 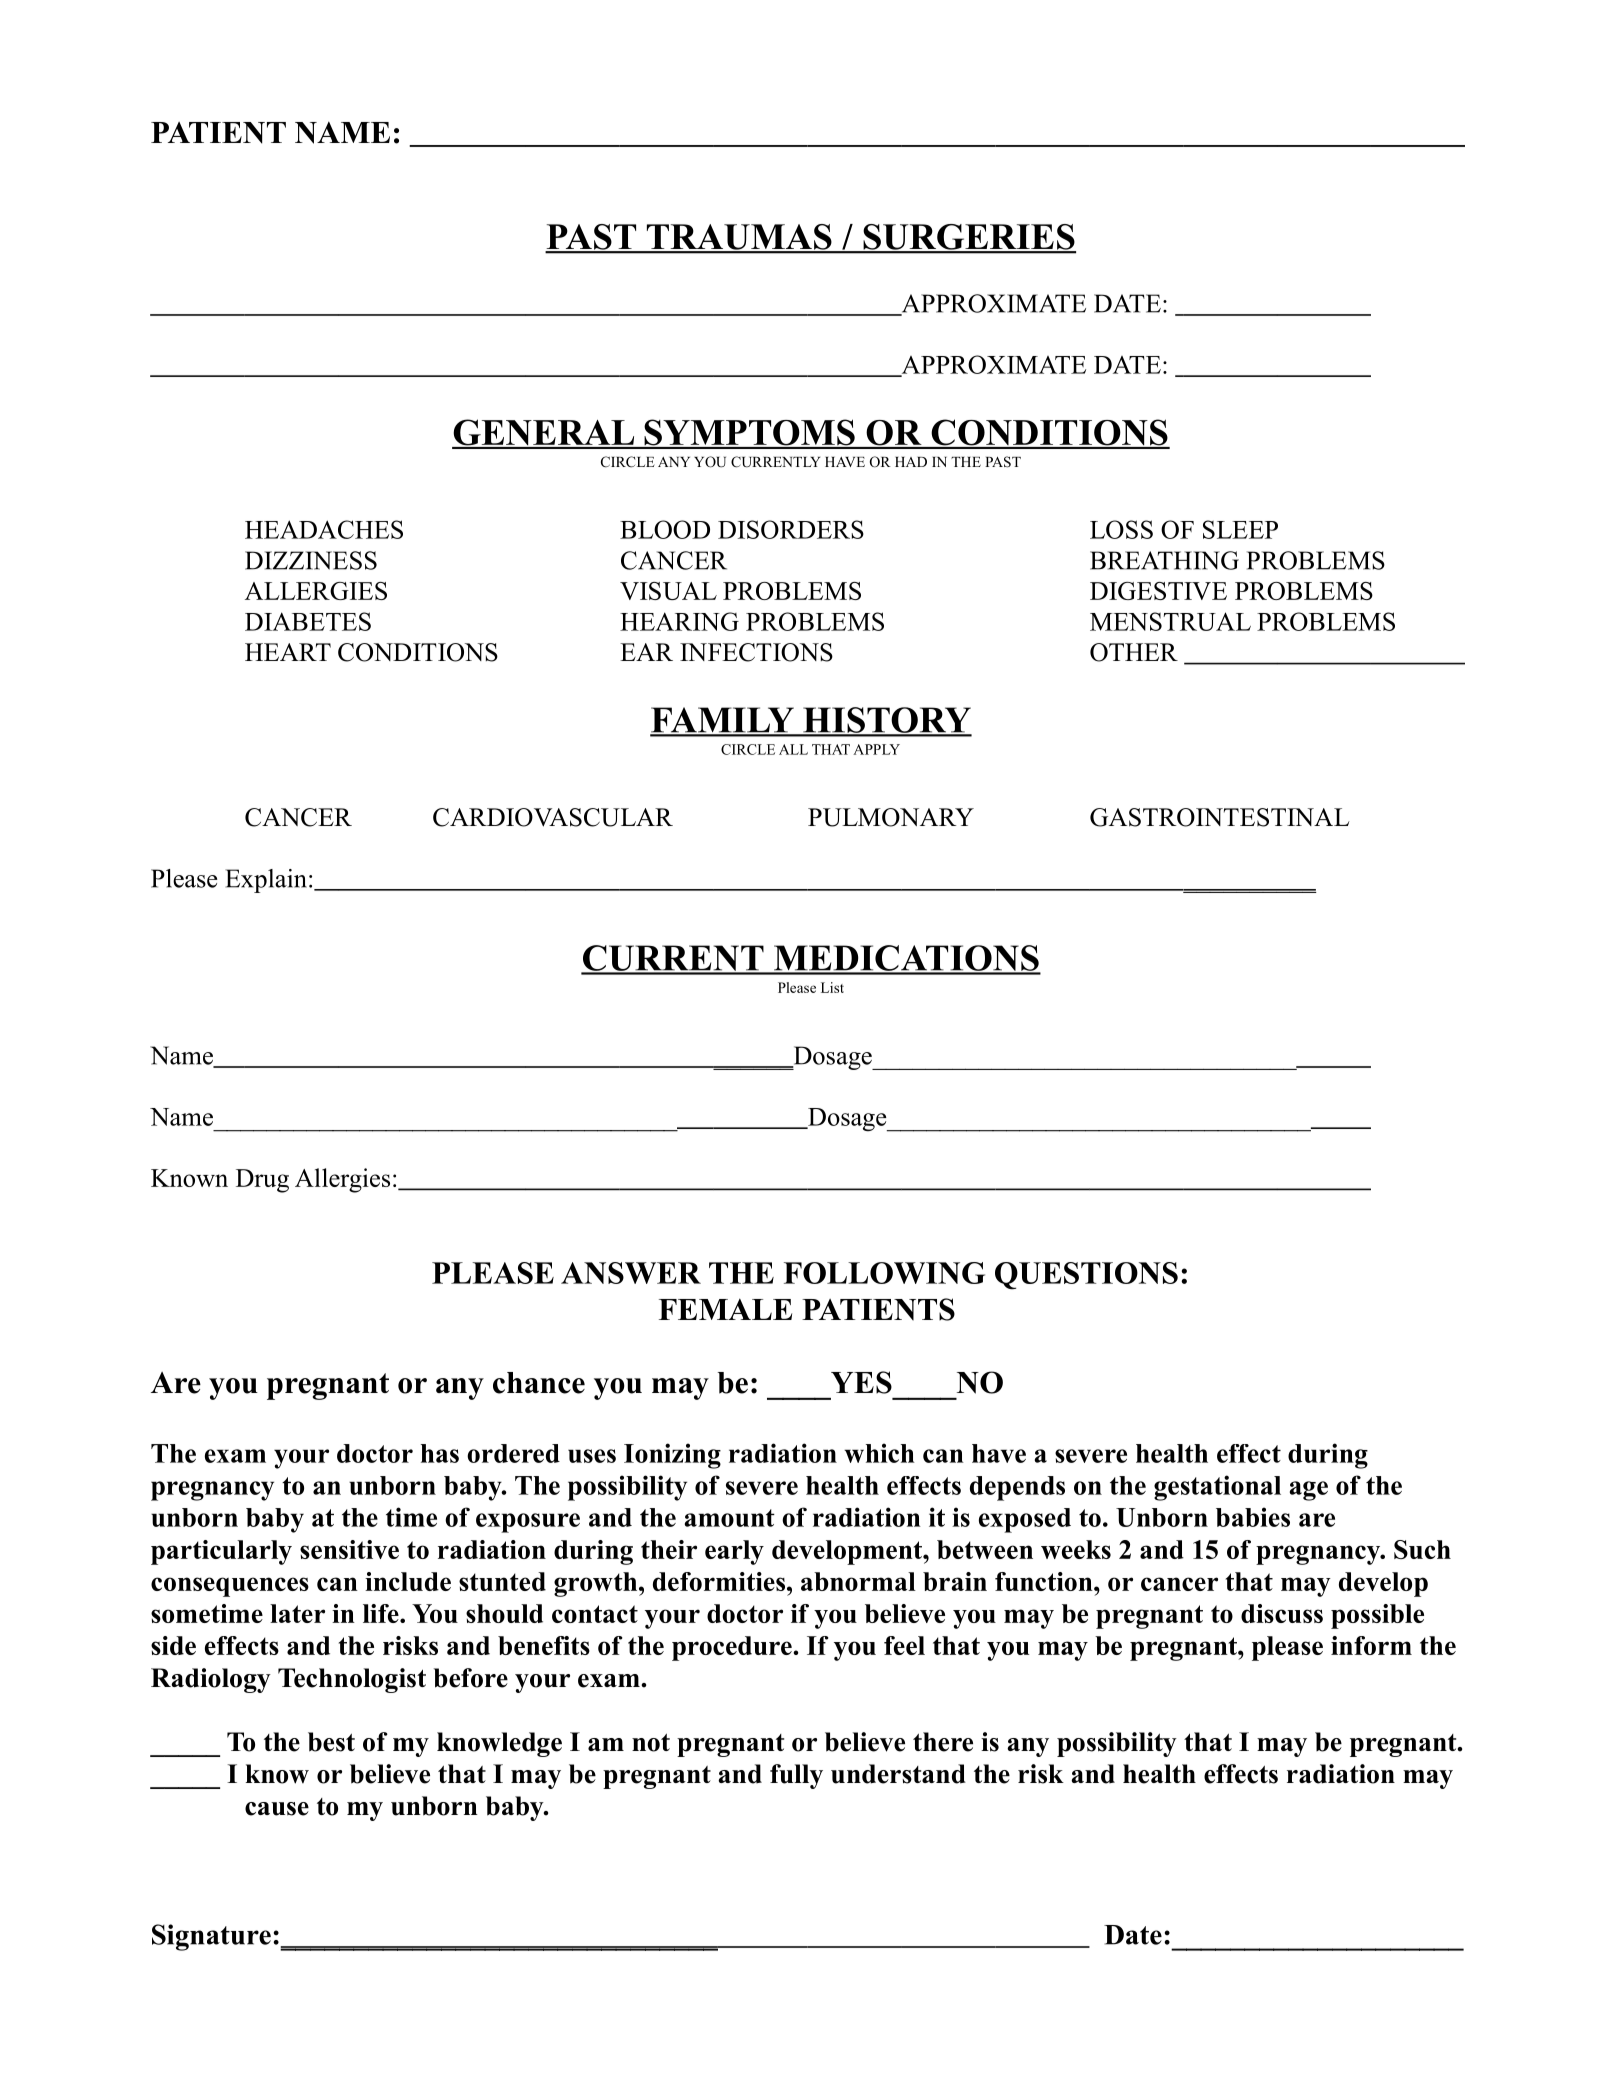 What do you see at coordinates (739, 238) in the image?
I see `TRAUMAS` at bounding box center [739, 238].
